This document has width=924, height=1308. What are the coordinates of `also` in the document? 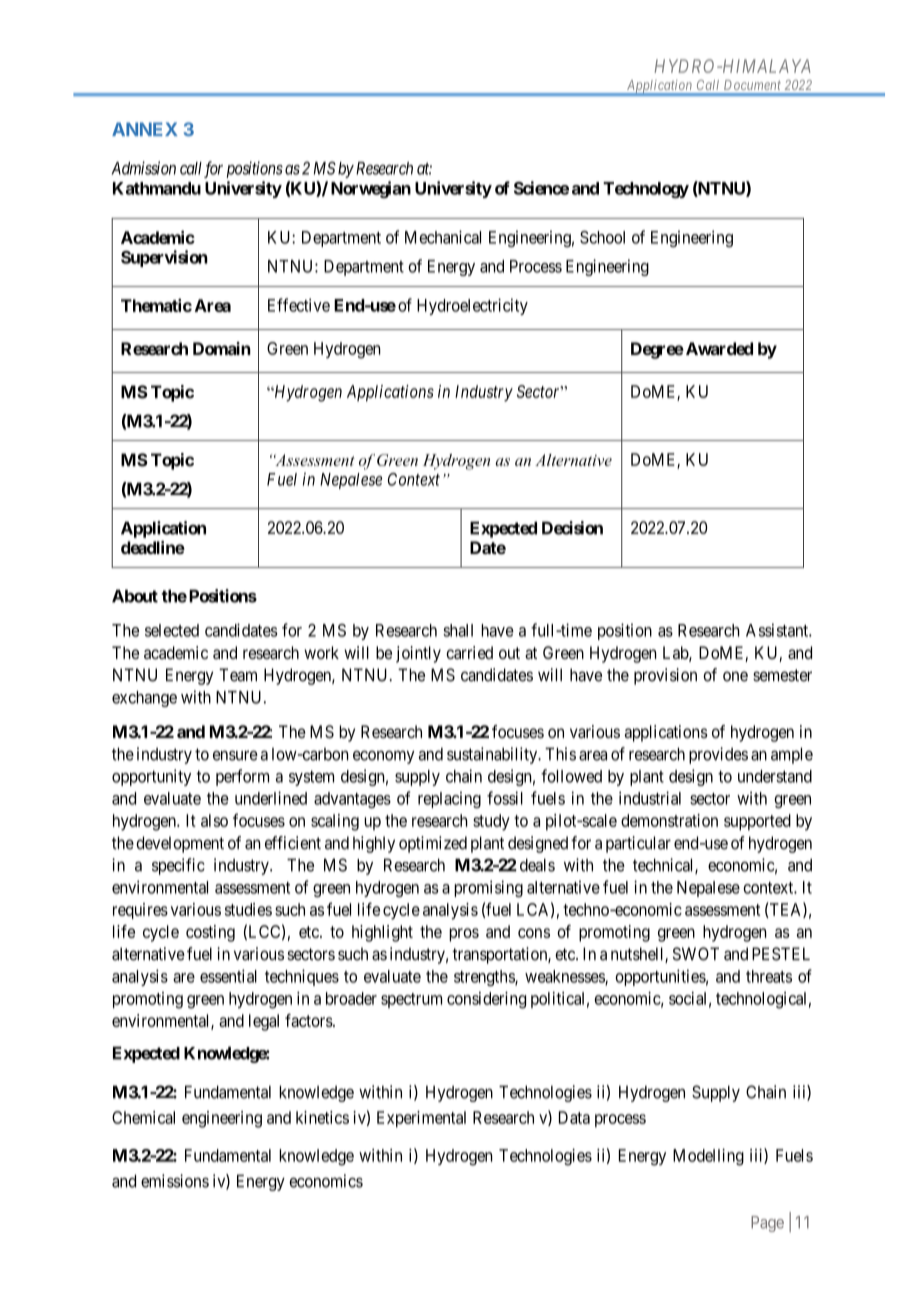 It's located at (214, 820).
